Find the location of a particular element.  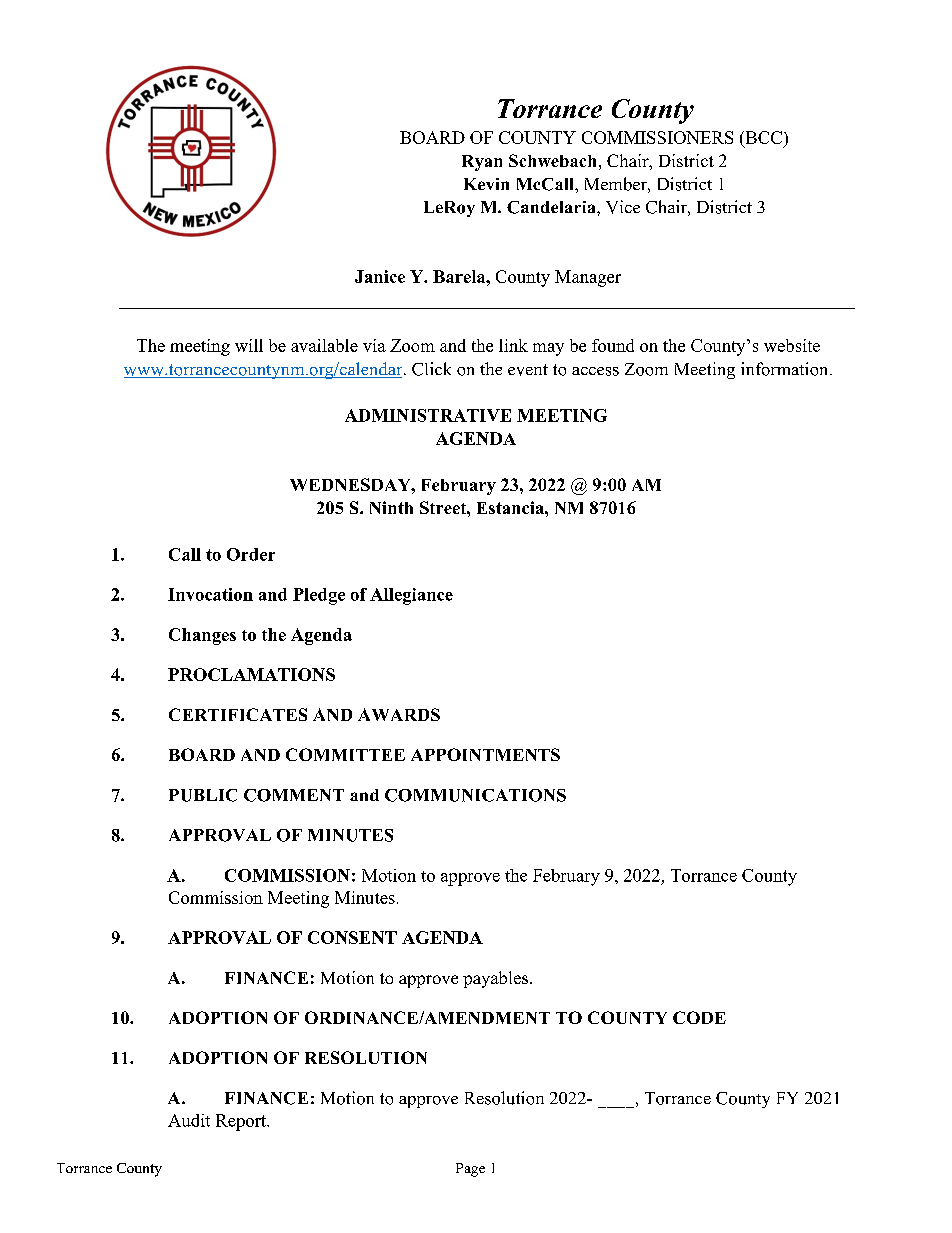

BCC is located at coordinates (762, 139).
